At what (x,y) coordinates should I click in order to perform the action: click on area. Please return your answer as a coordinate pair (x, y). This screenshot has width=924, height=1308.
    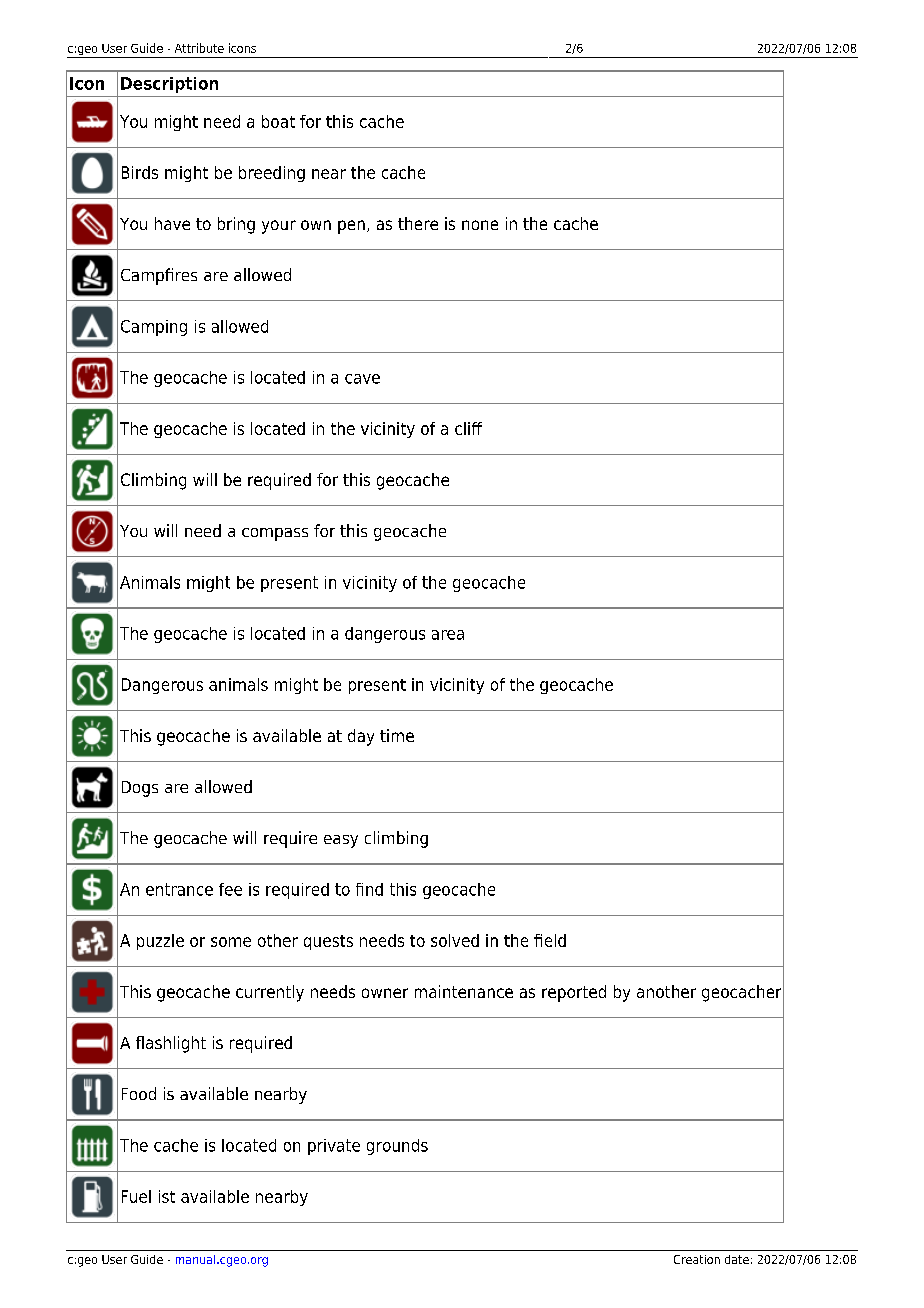
    Looking at the image, I should click on (448, 635).
